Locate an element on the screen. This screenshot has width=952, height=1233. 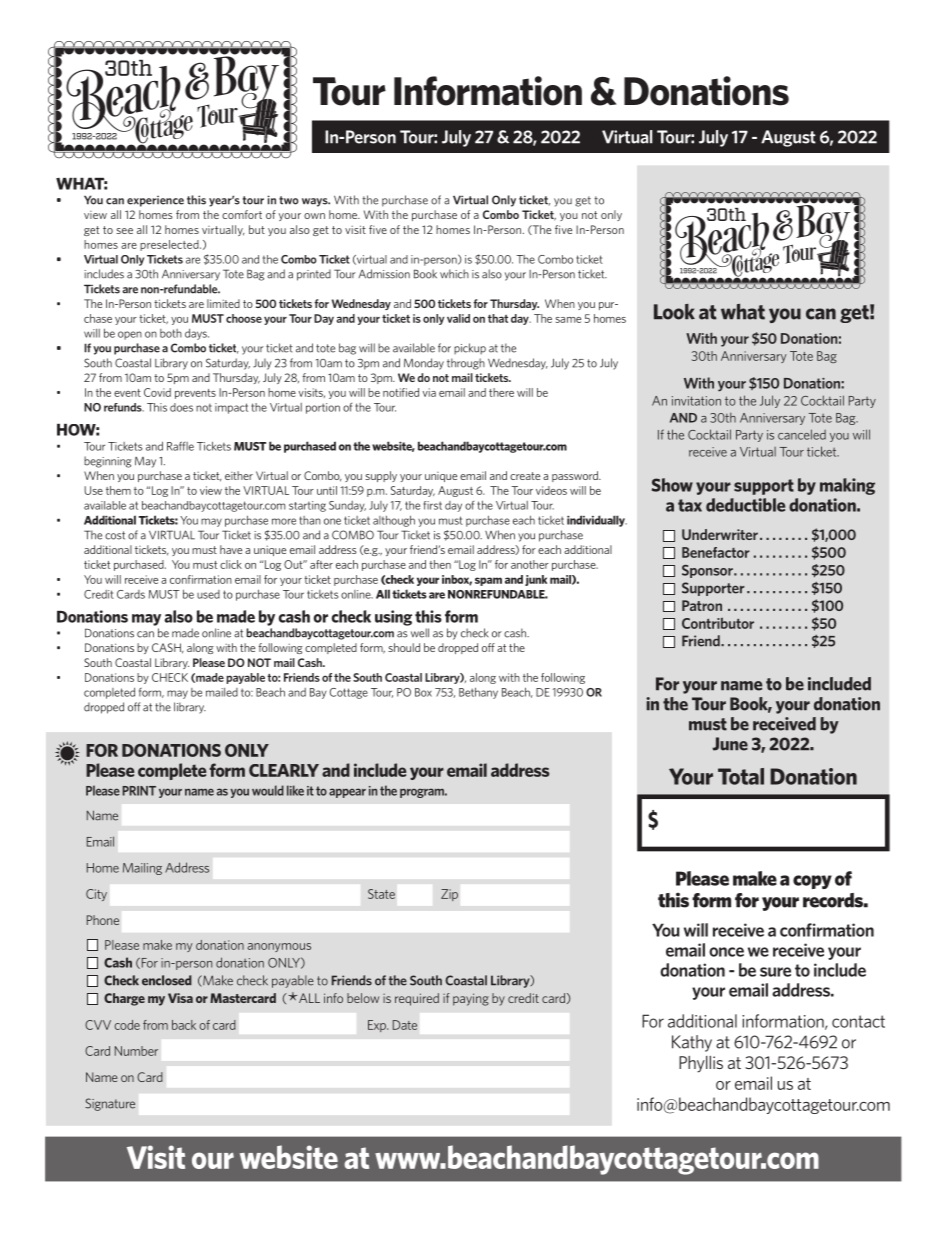
Look is located at coordinates (674, 312).
